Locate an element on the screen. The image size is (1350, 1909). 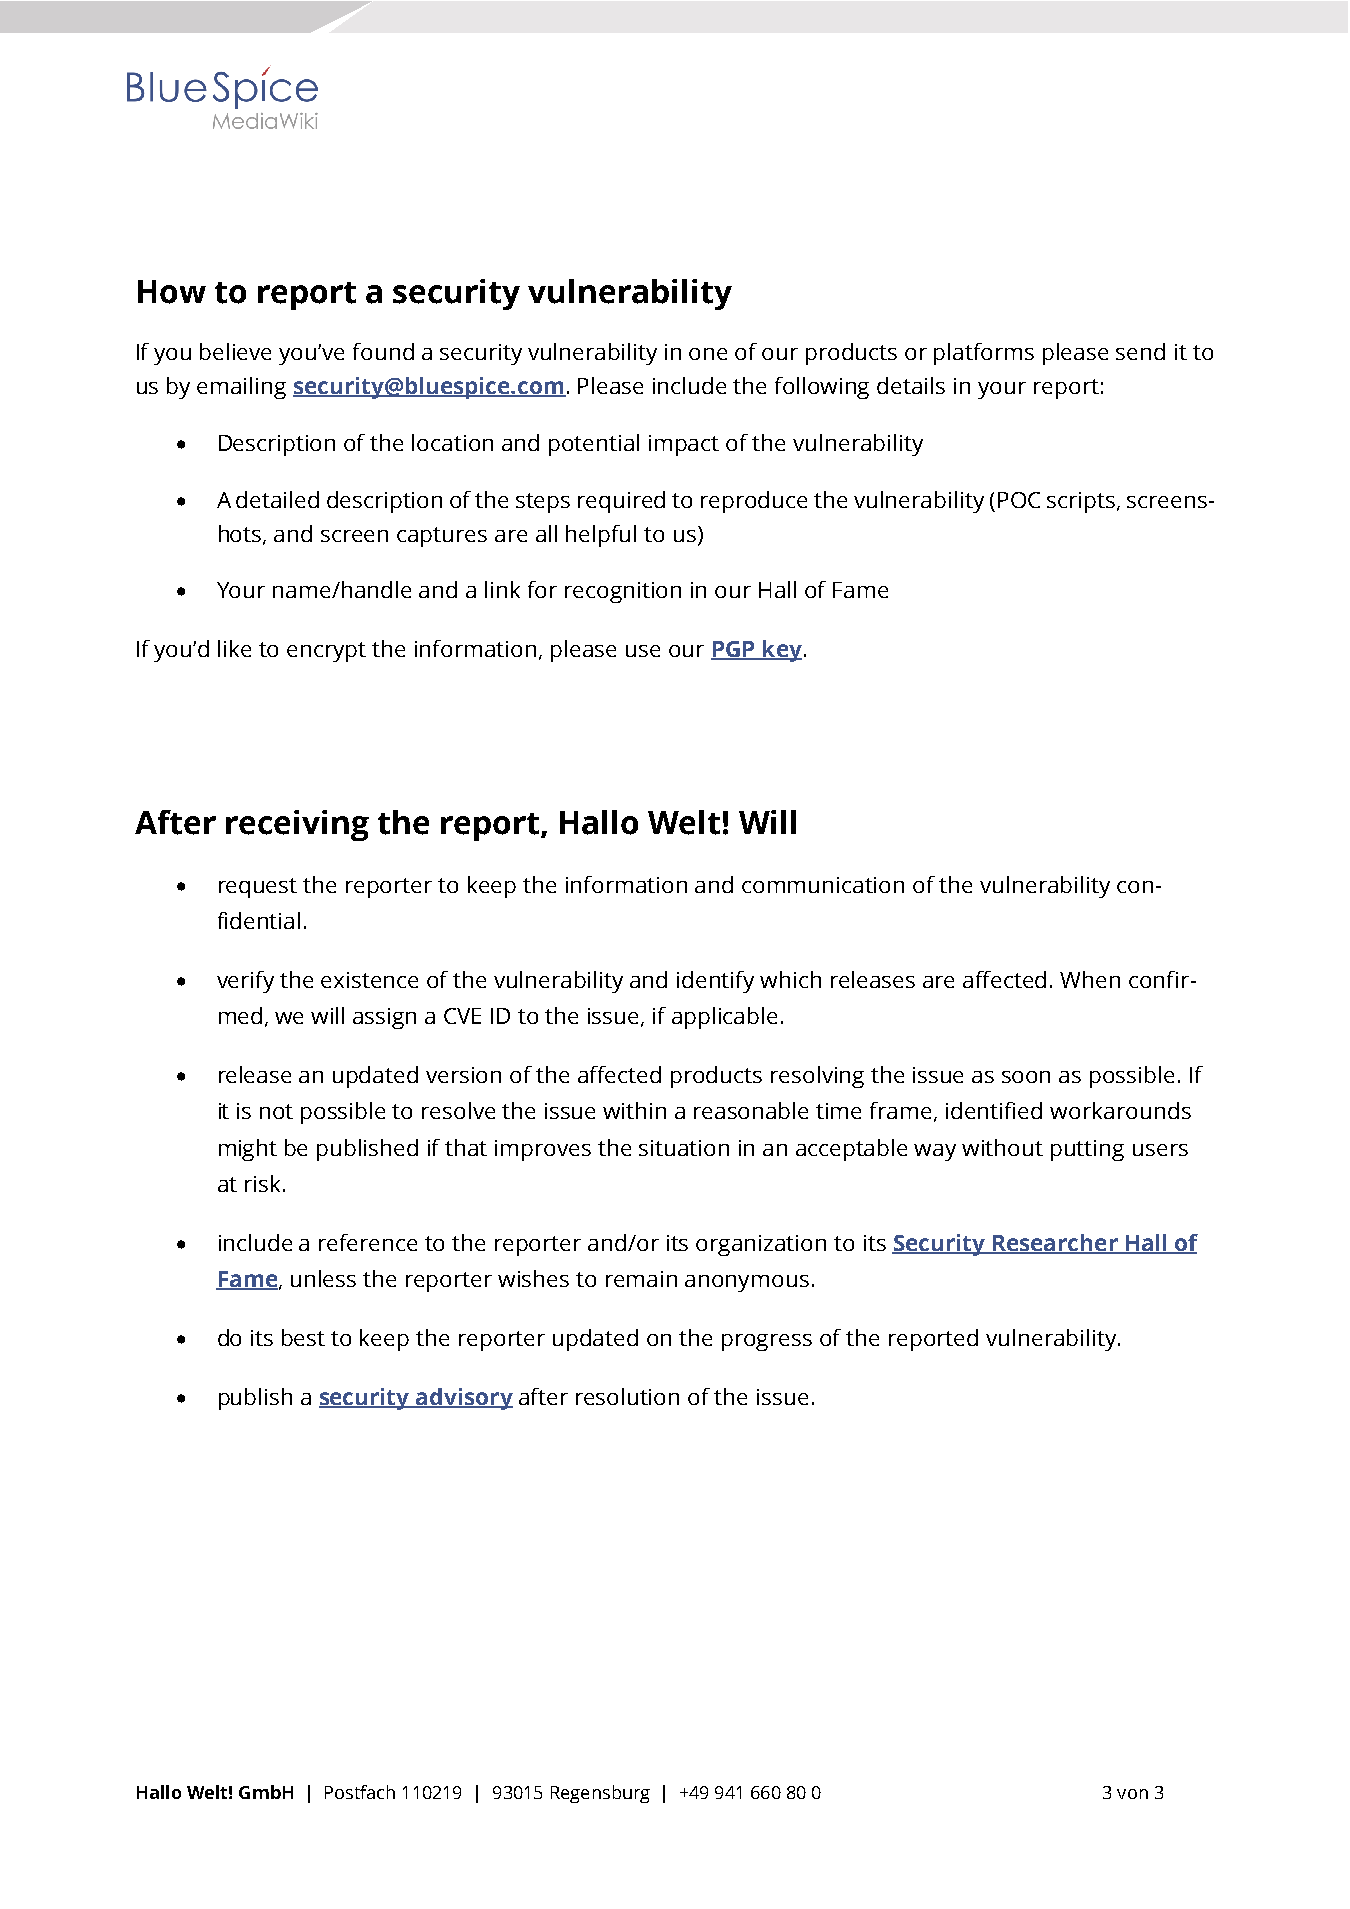
one is located at coordinates (708, 354).
